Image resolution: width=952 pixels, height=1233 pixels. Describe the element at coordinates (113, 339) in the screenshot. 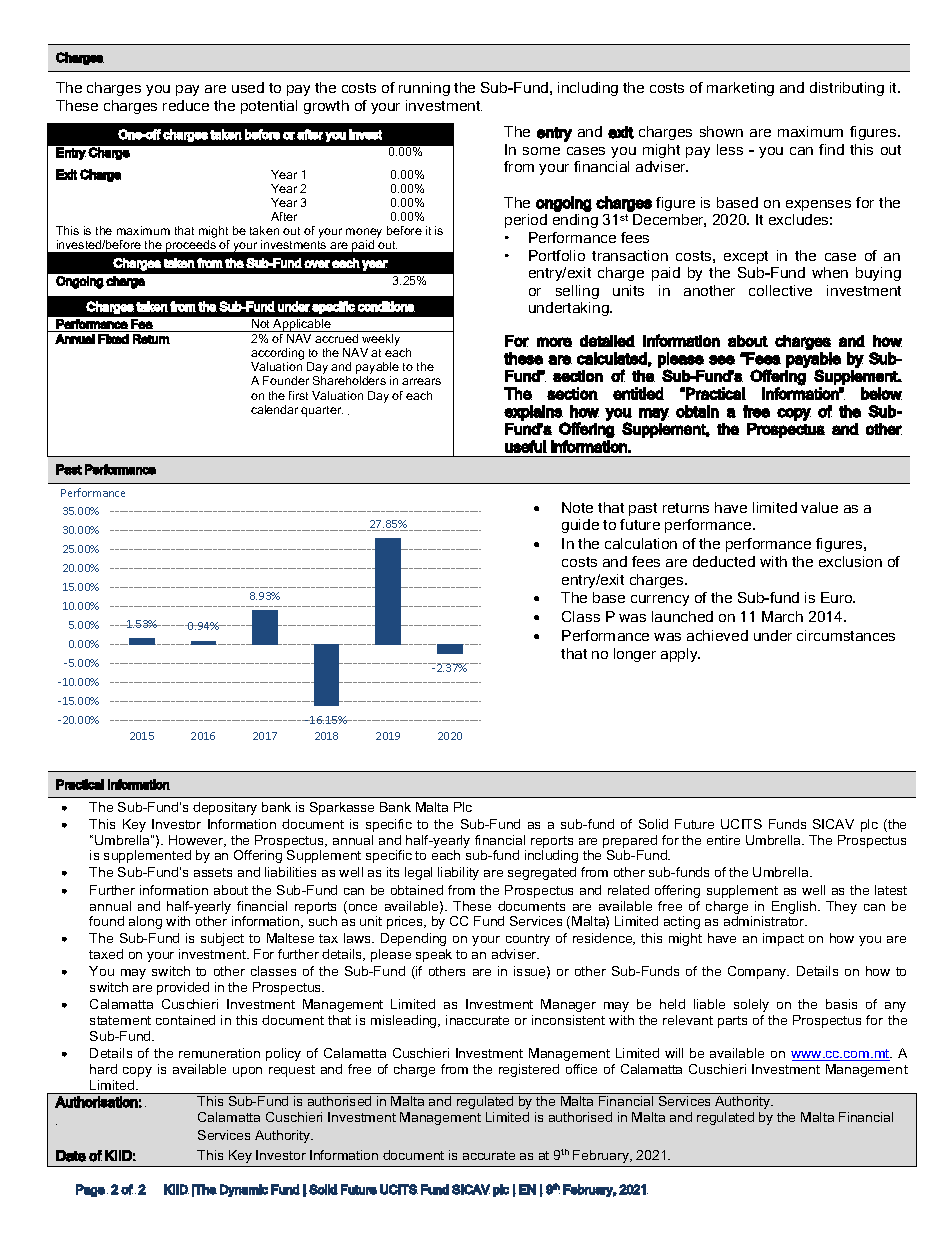

I see `Fixed` at that location.
